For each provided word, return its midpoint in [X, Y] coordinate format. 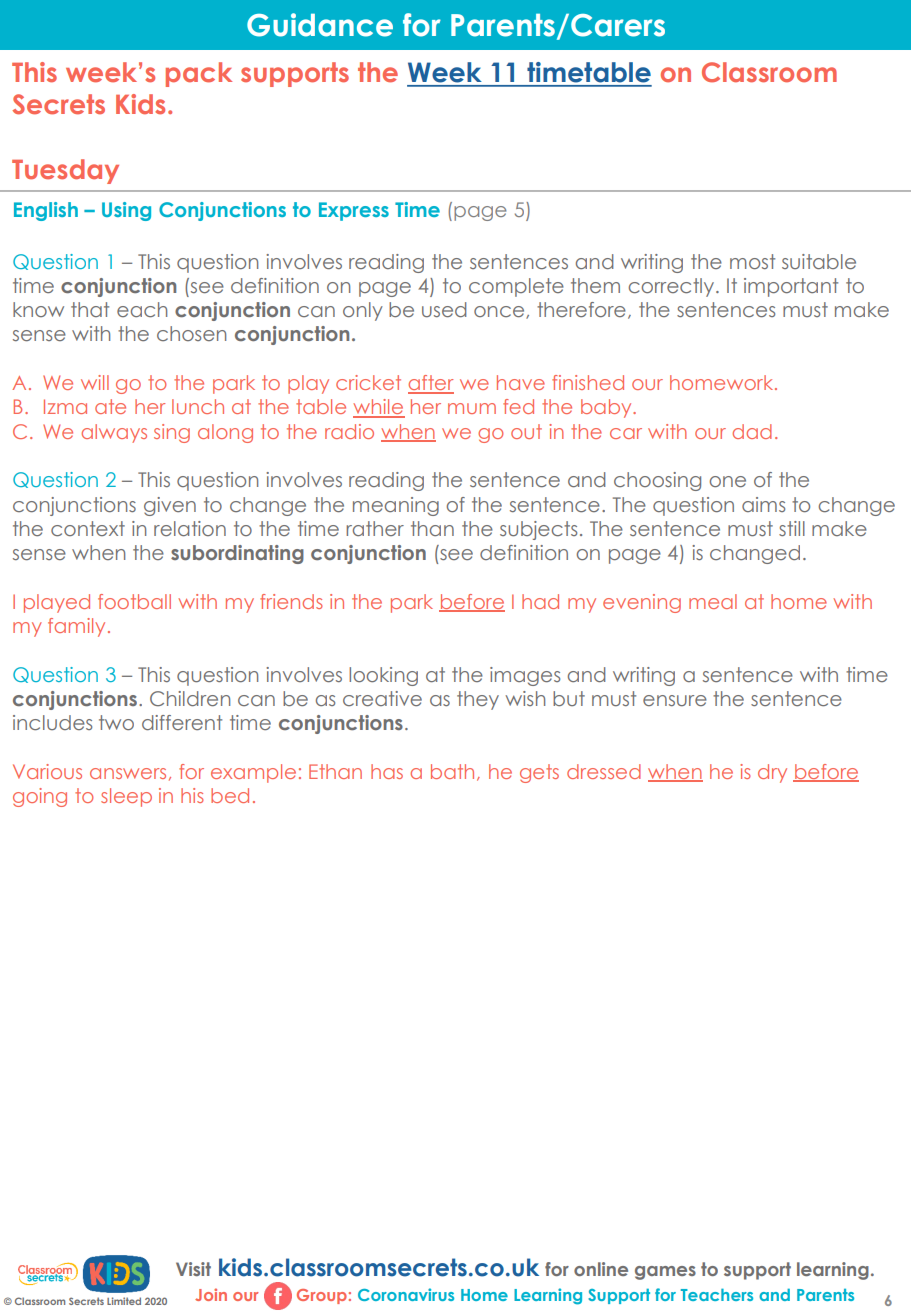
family [76, 627]
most [752, 261]
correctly [672, 287]
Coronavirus [406, 1294]
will [95, 382]
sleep [126, 797]
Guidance [320, 25]
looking [383, 676]
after [431, 384]
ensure [675, 700]
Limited [124, 1301]
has [387, 771]
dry [772, 773]
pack [199, 74]
